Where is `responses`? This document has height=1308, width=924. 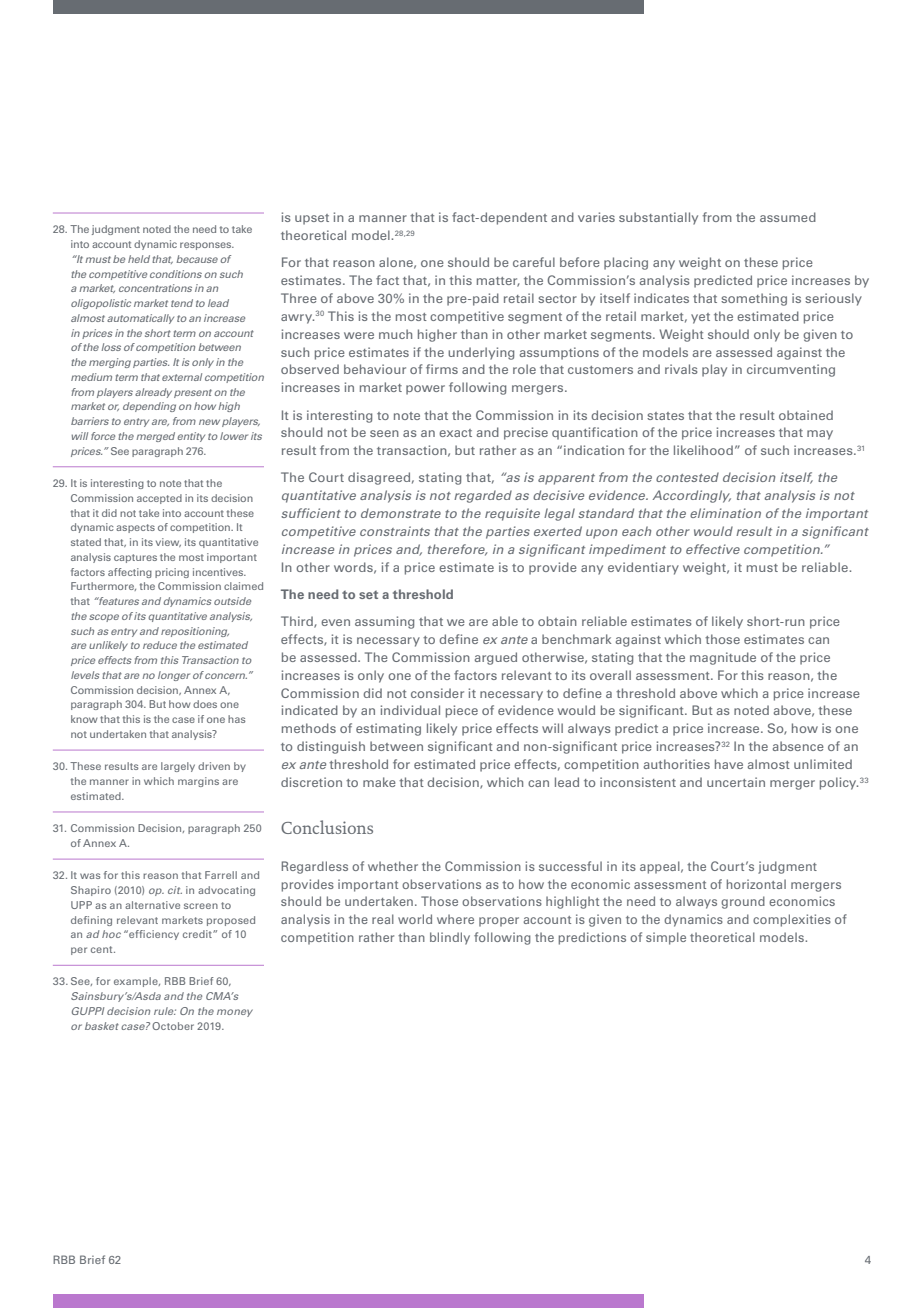 responses is located at coordinates (206, 246).
